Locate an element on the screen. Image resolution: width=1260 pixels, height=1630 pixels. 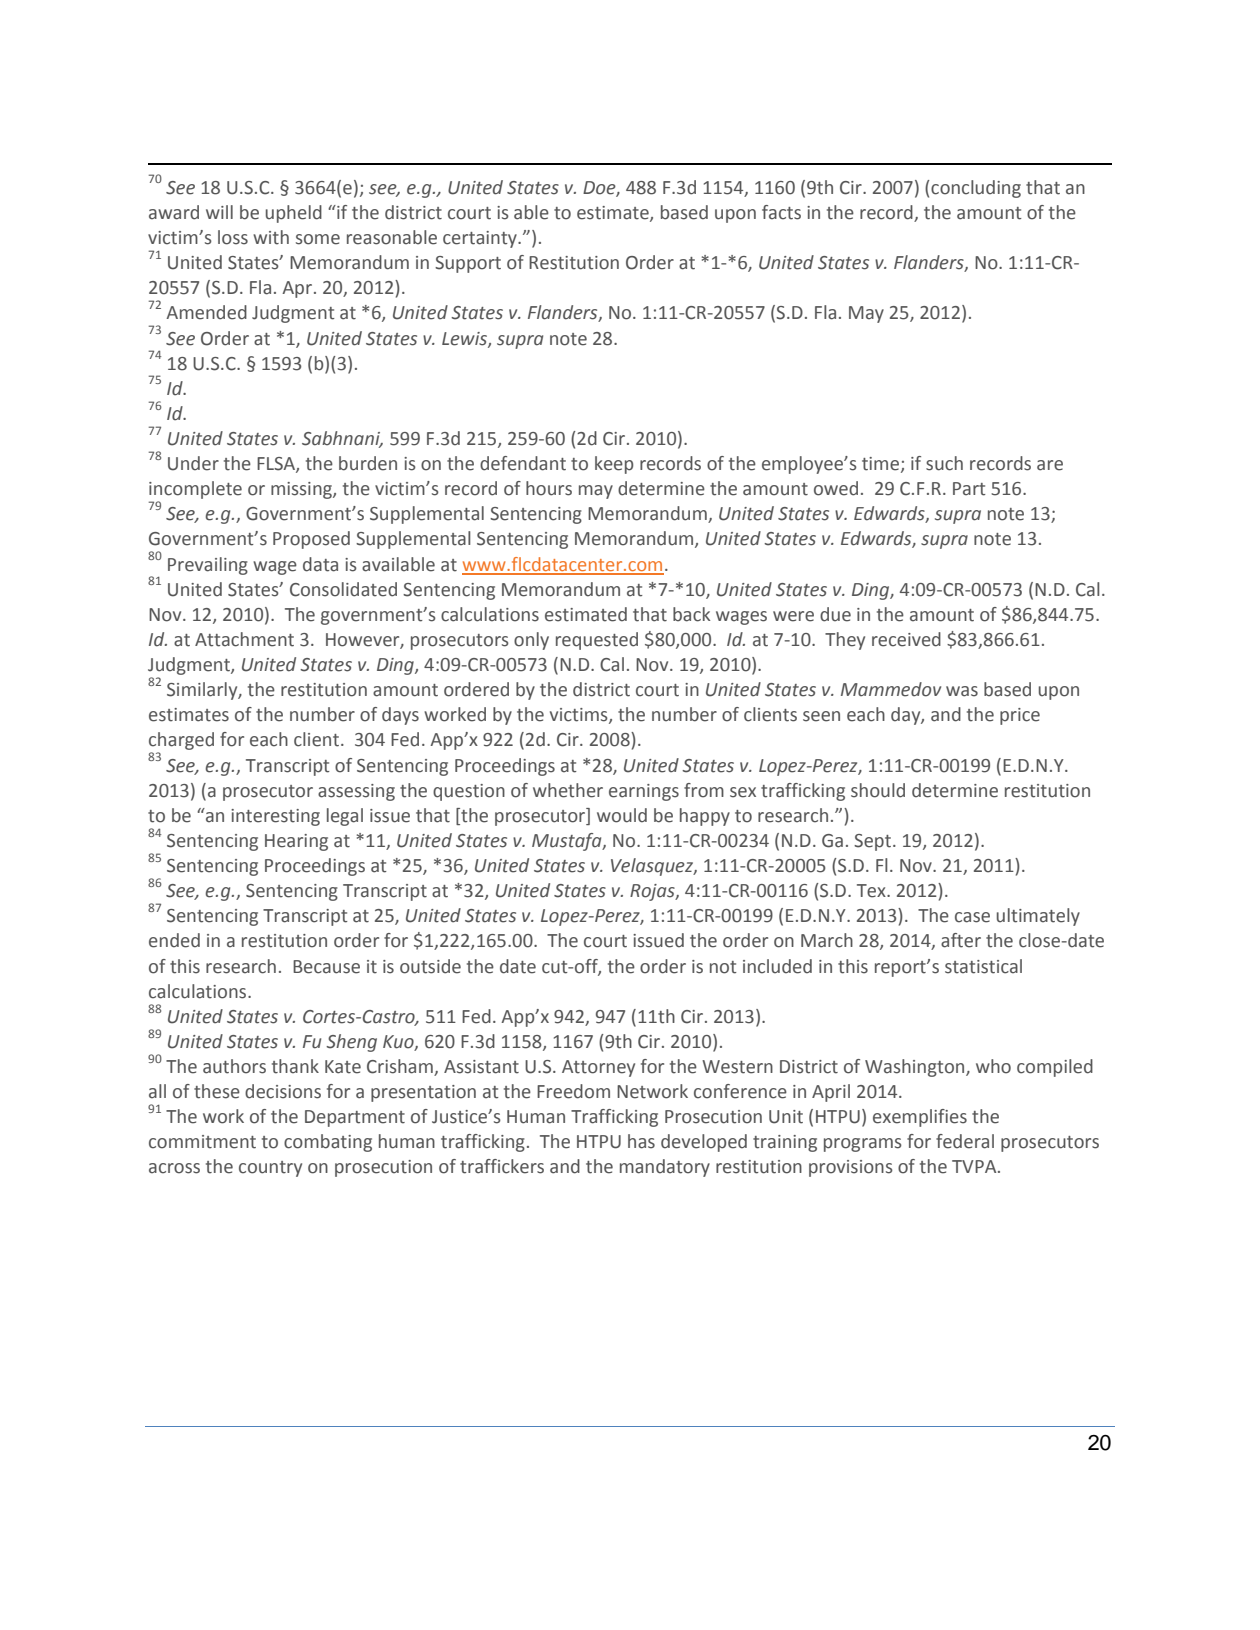
price is located at coordinates (1020, 716).
